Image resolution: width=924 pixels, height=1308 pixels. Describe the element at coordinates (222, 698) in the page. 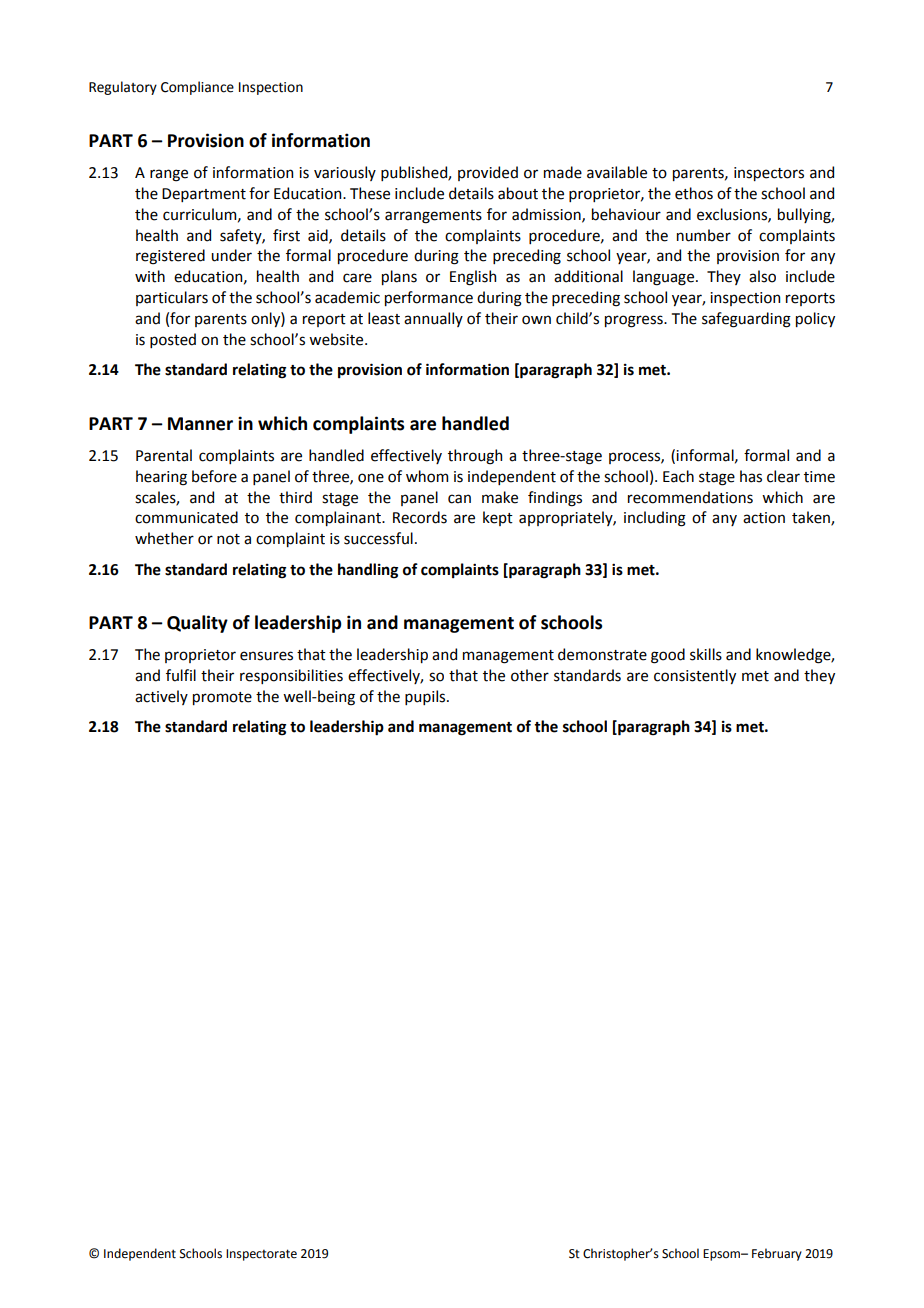

I see `promote` at that location.
